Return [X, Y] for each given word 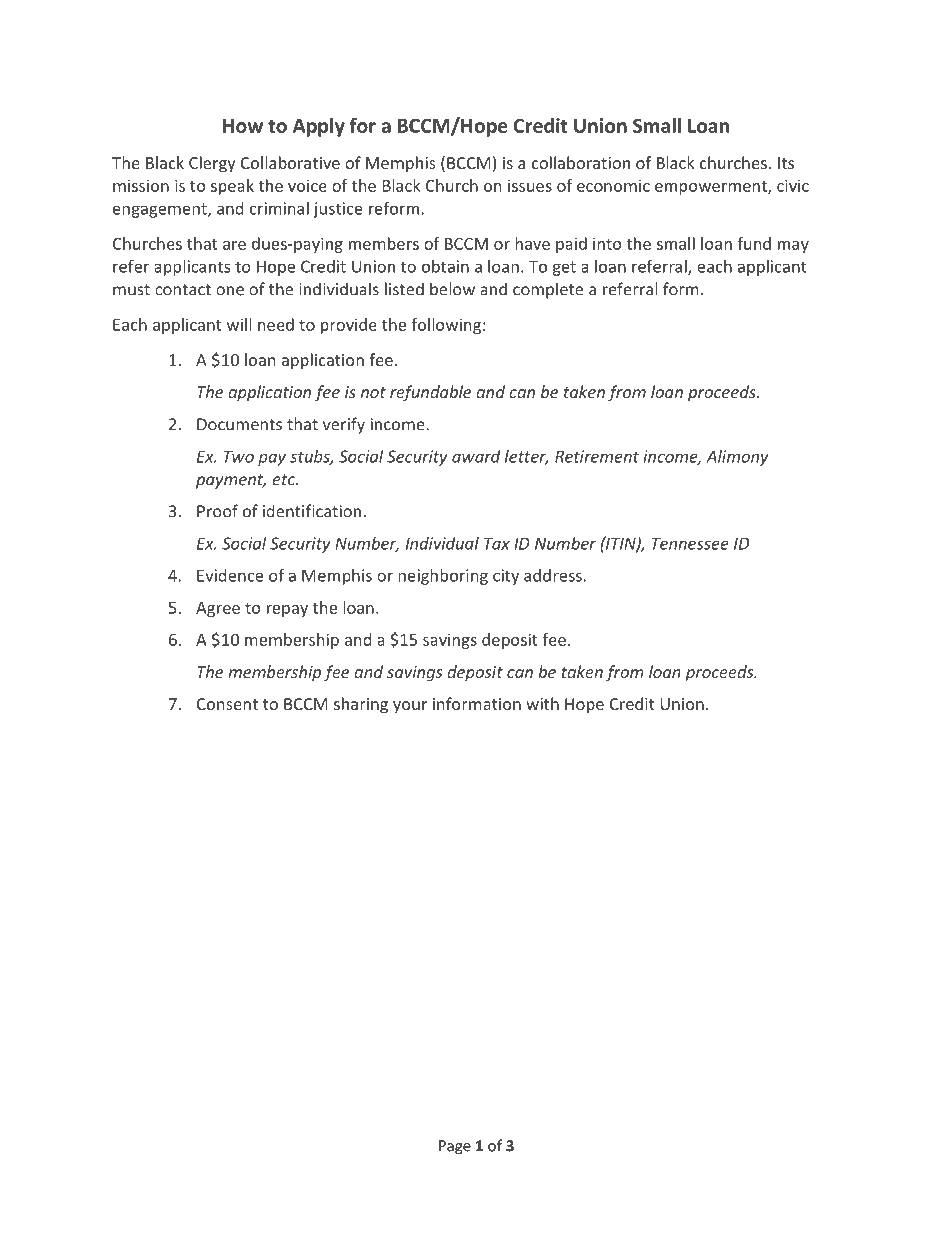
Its [786, 163]
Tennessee [690, 543]
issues [530, 185]
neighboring [443, 577]
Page [455, 1147]
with [542, 703]
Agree [218, 609]
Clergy [212, 164]
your [410, 707]
